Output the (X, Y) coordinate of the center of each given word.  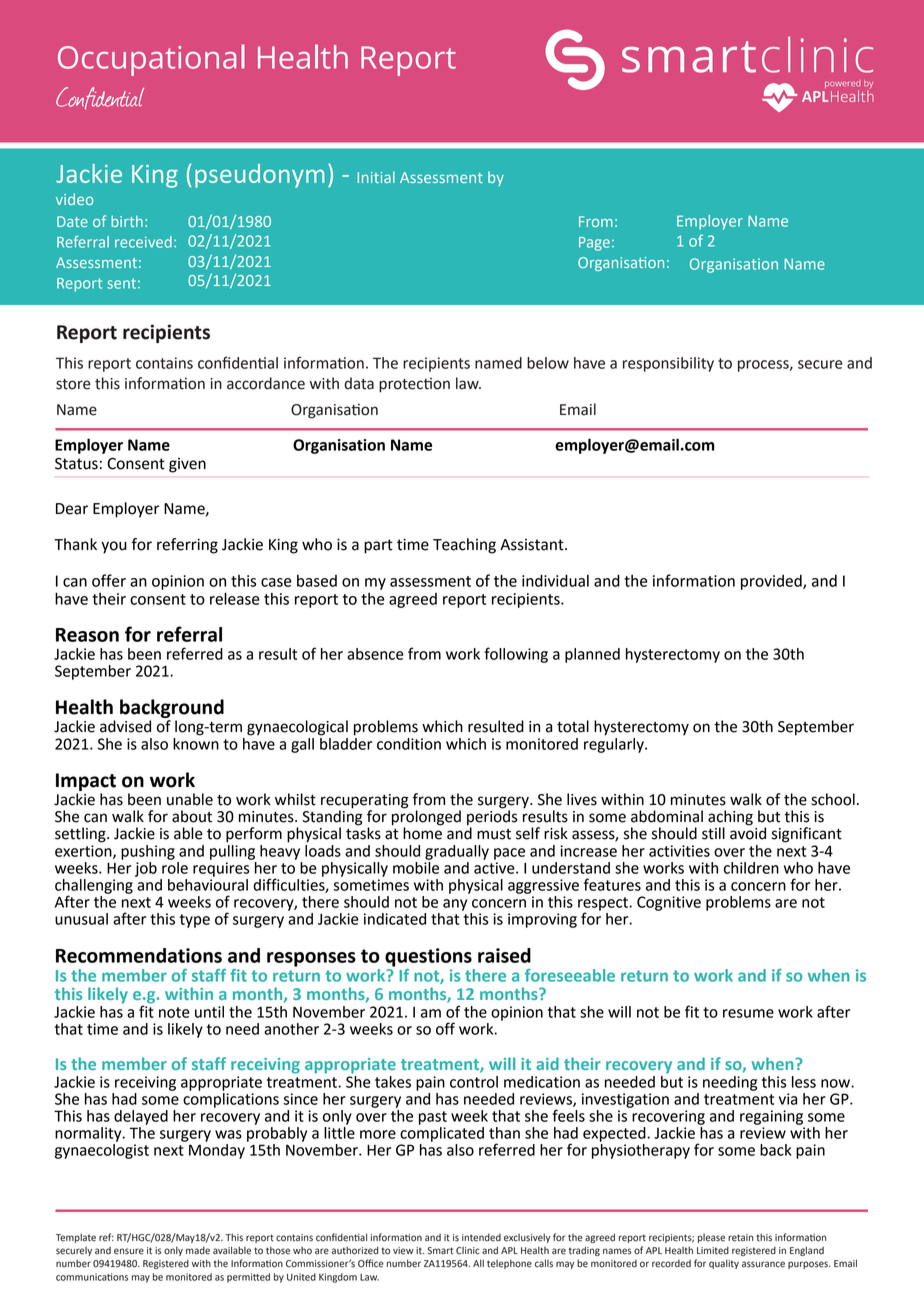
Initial (376, 177)
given (187, 465)
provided (772, 582)
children (751, 868)
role (175, 866)
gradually (457, 852)
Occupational (151, 60)
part (378, 546)
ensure (129, 1251)
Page (594, 244)
